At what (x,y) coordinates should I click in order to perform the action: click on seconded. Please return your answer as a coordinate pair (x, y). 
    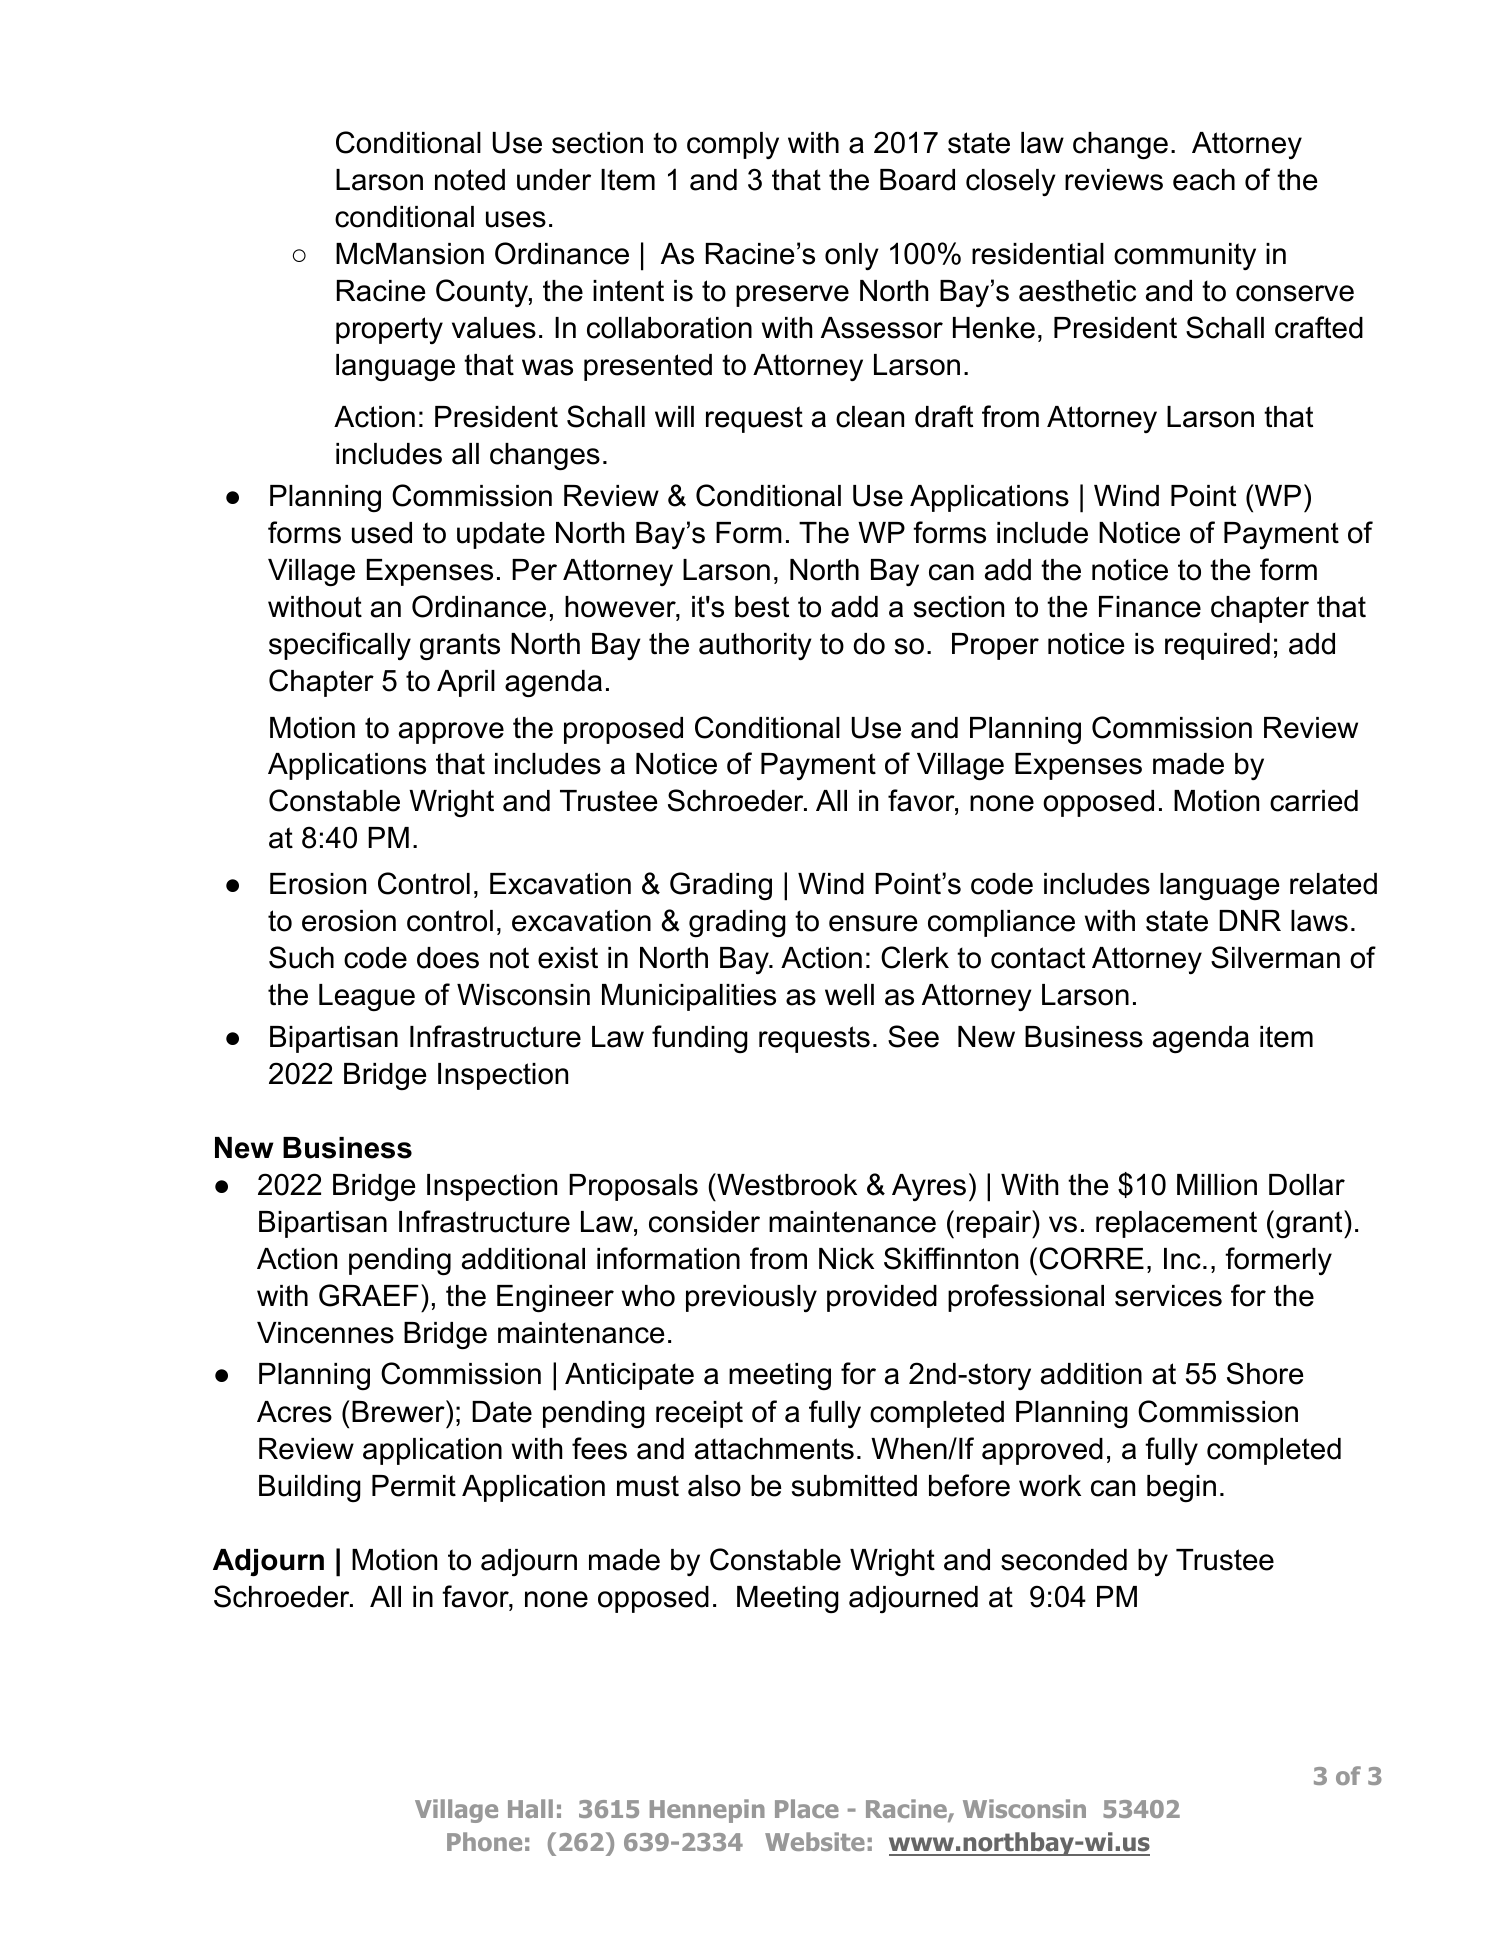
    Looking at the image, I should click on (1064, 1560).
